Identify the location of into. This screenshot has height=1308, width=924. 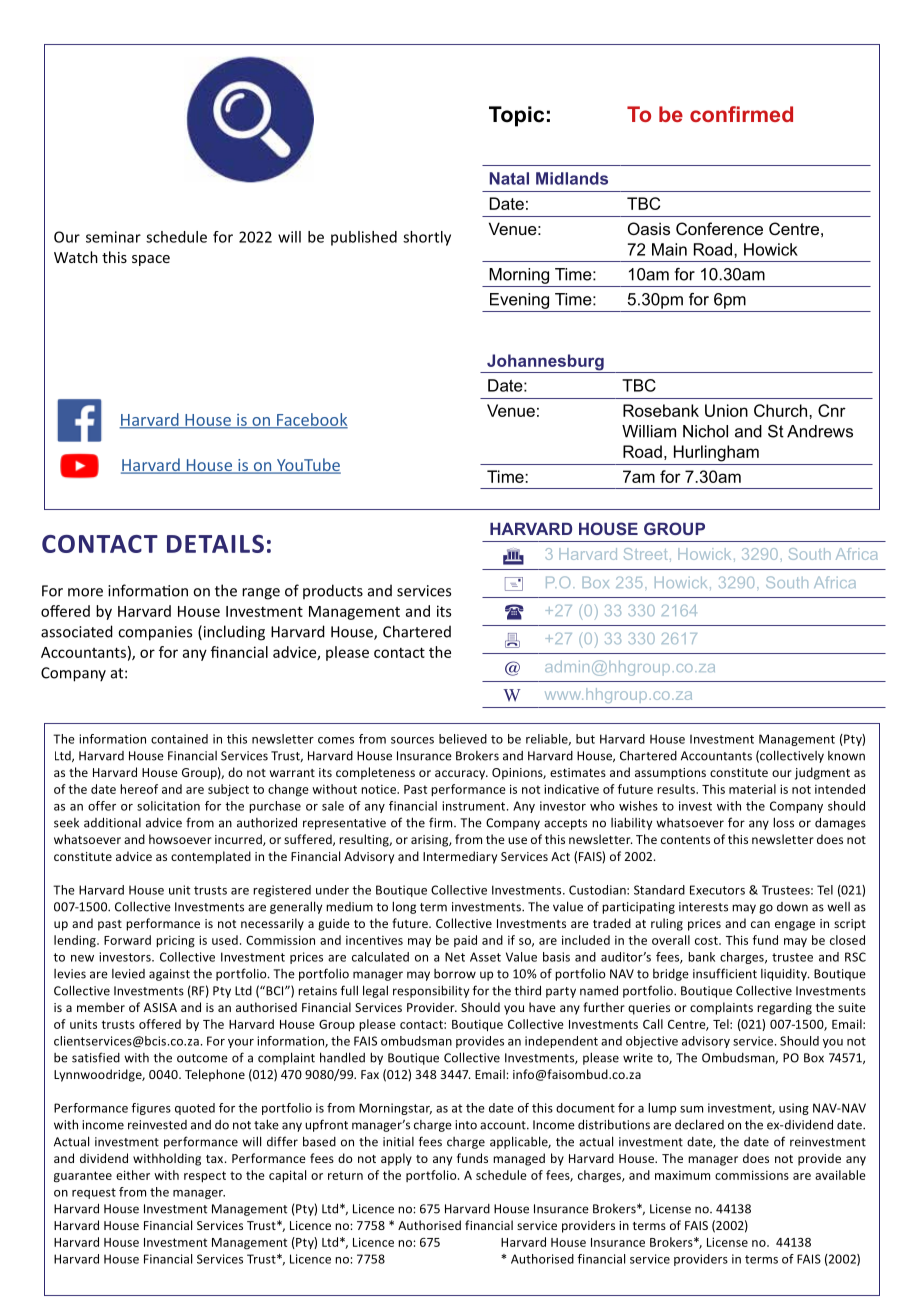
(466, 1125).
